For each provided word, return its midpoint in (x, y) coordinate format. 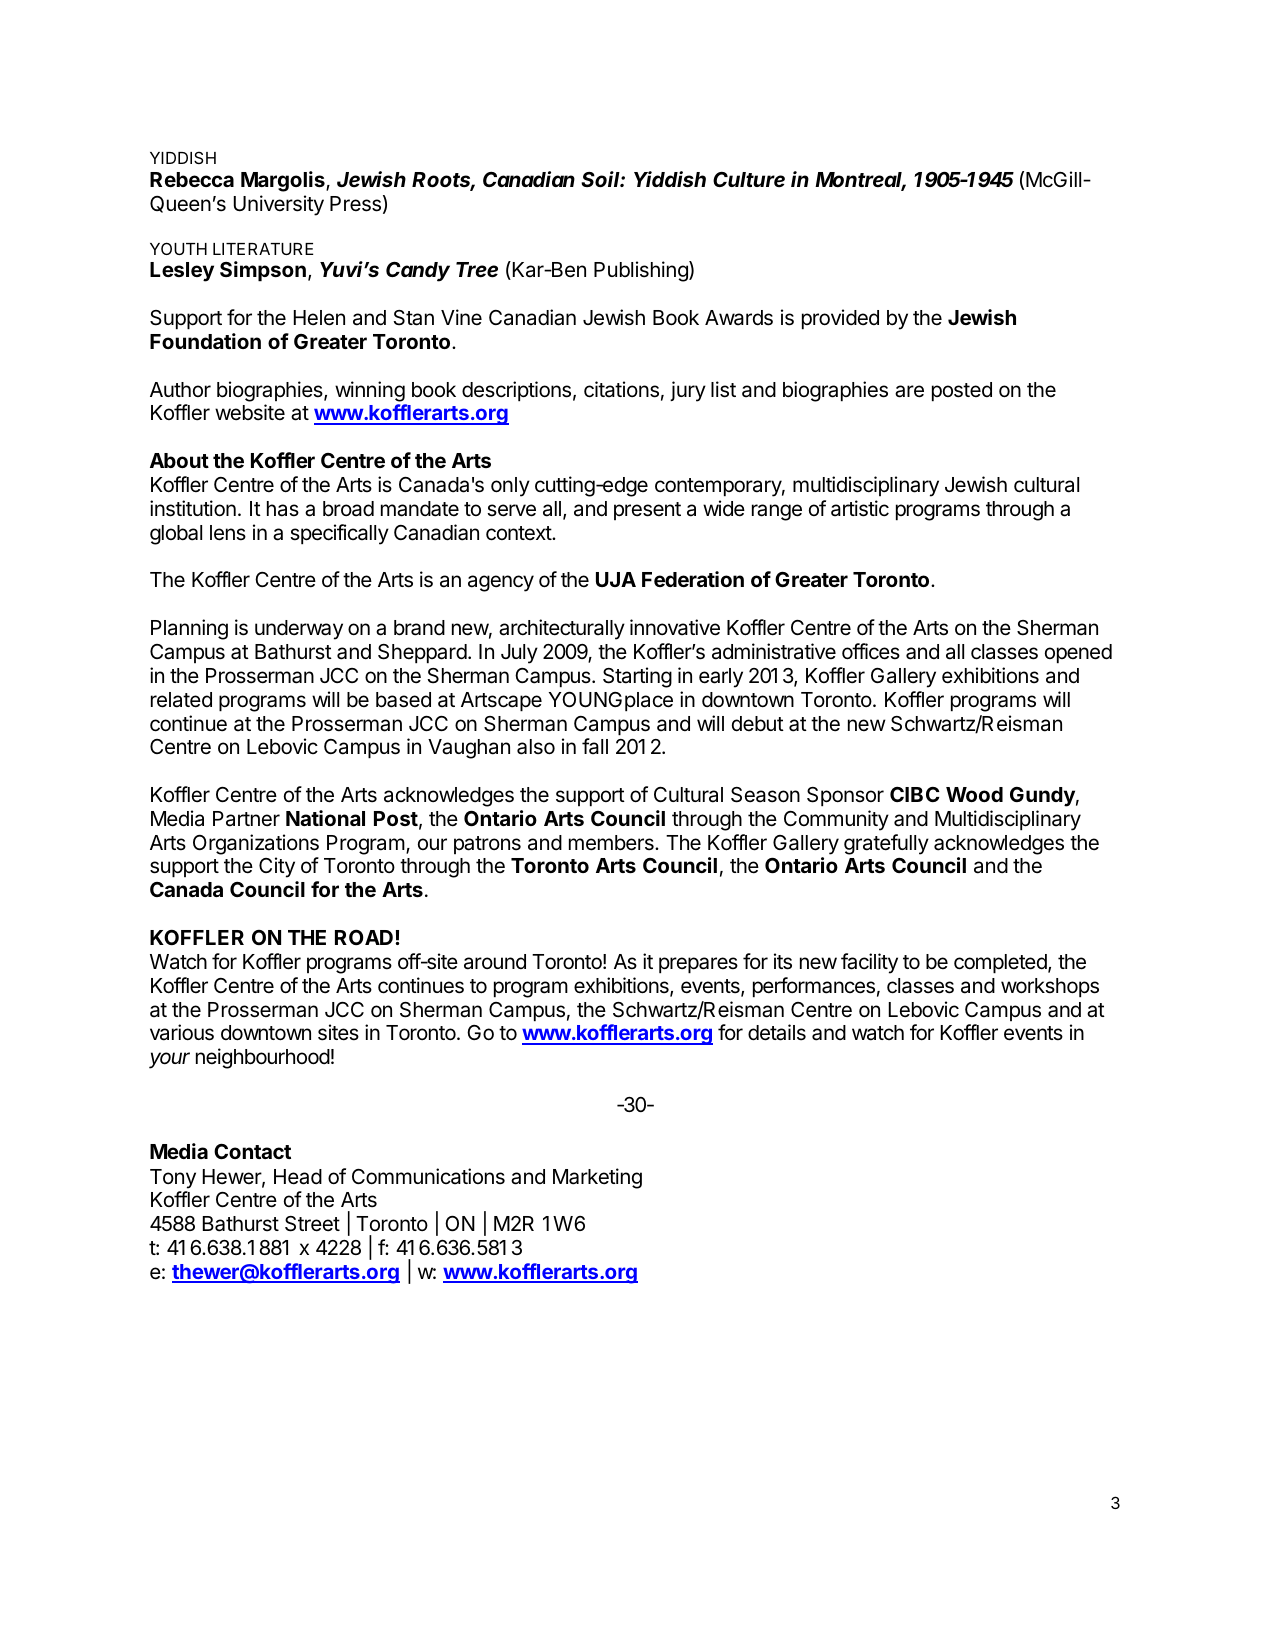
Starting (637, 677)
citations (621, 389)
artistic (860, 508)
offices (871, 651)
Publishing (642, 271)
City (277, 867)
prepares (698, 965)
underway (299, 630)
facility (869, 963)
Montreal (860, 181)
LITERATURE (263, 249)
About (179, 460)
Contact (252, 1151)
